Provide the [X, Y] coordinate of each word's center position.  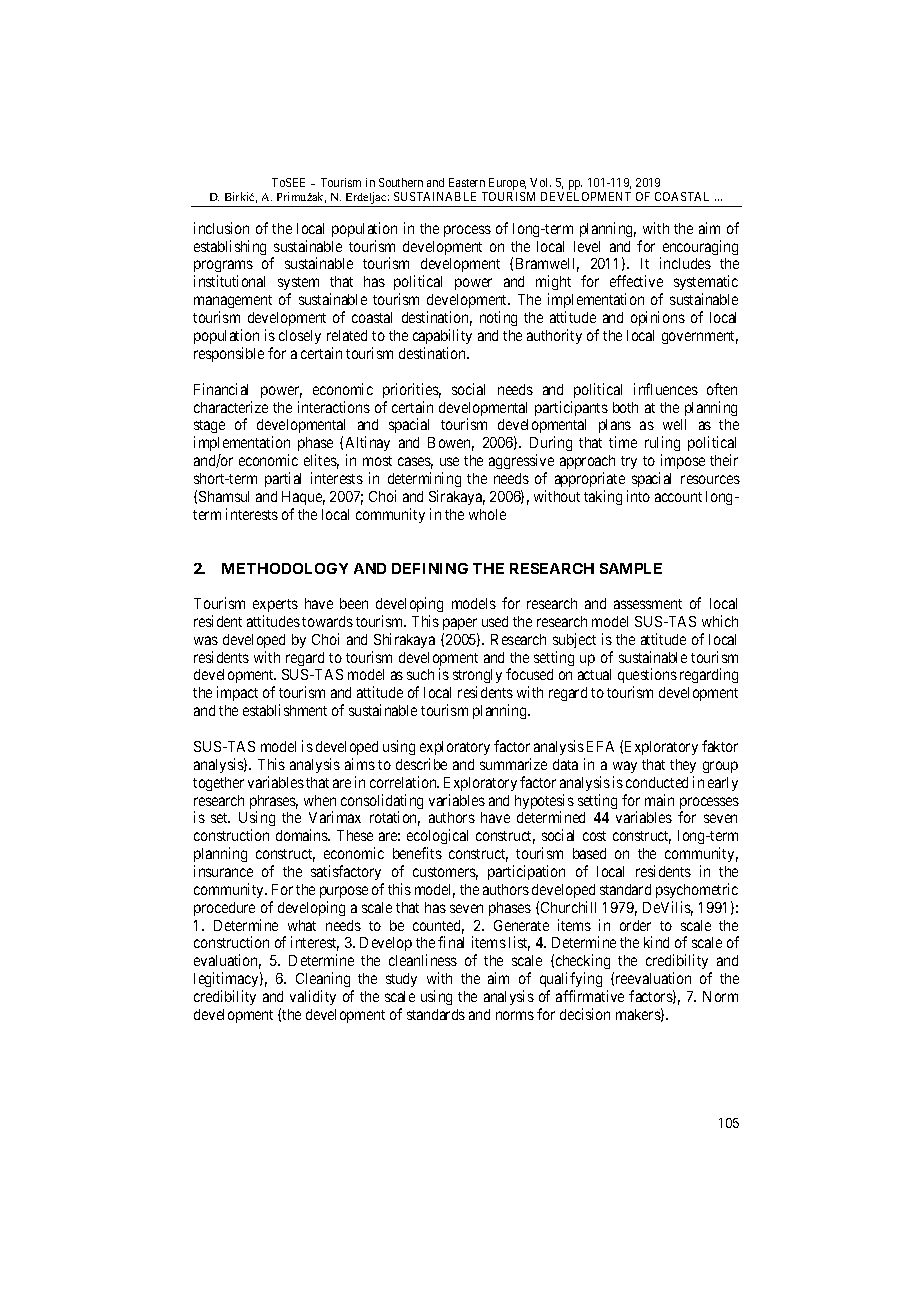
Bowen [451, 444]
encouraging [699, 249]
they [683, 766]
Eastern [467, 182]
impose [683, 461]
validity [313, 997]
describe [421, 764]
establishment [285, 710]
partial [283, 479]
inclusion [221, 228]
